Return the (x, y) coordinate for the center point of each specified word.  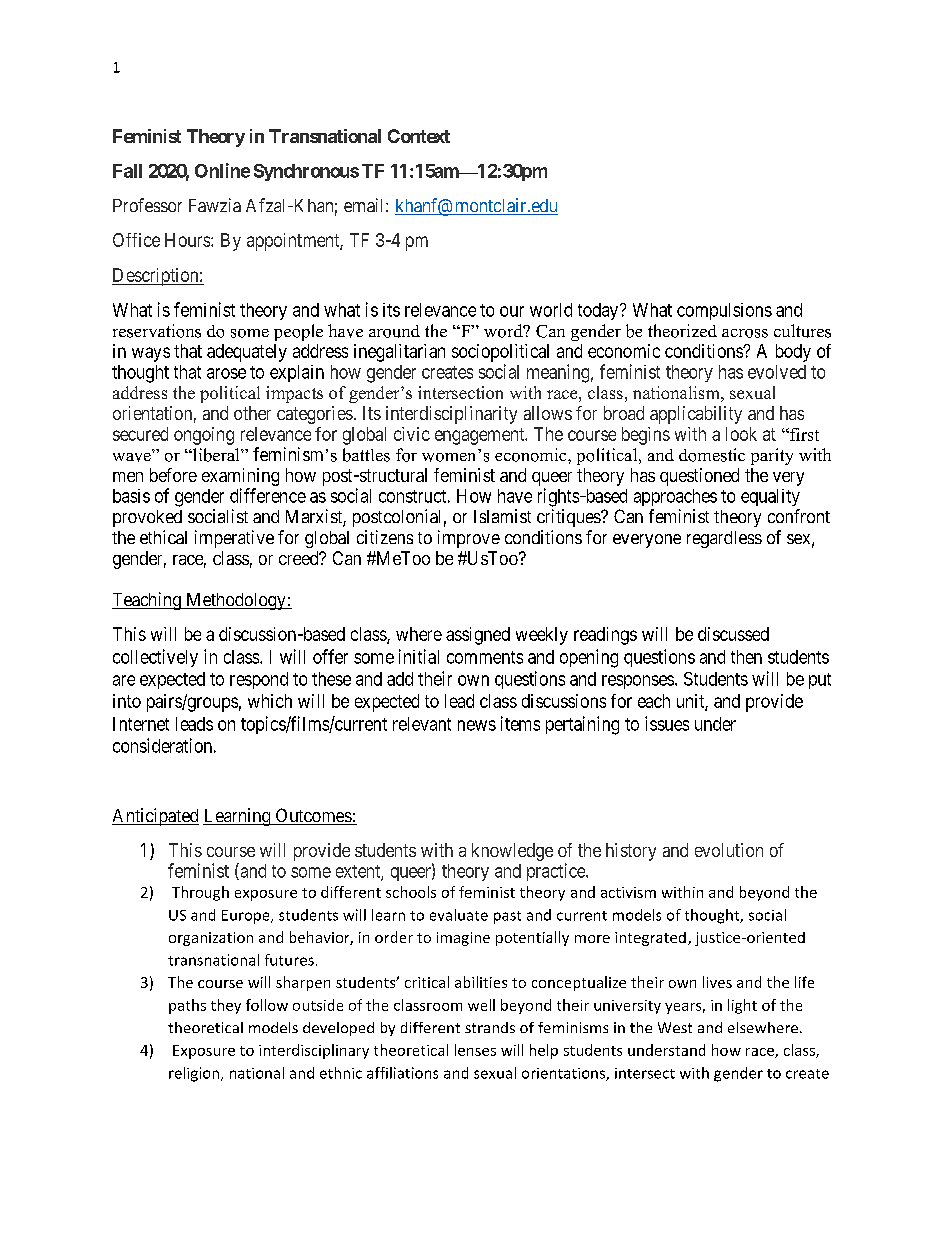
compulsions (724, 311)
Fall (127, 171)
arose (226, 373)
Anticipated (155, 817)
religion (194, 1074)
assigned (478, 636)
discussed (733, 634)
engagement (481, 436)
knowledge (512, 852)
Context (419, 136)
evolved (777, 372)
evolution (729, 850)
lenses (475, 1050)
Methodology (236, 601)
